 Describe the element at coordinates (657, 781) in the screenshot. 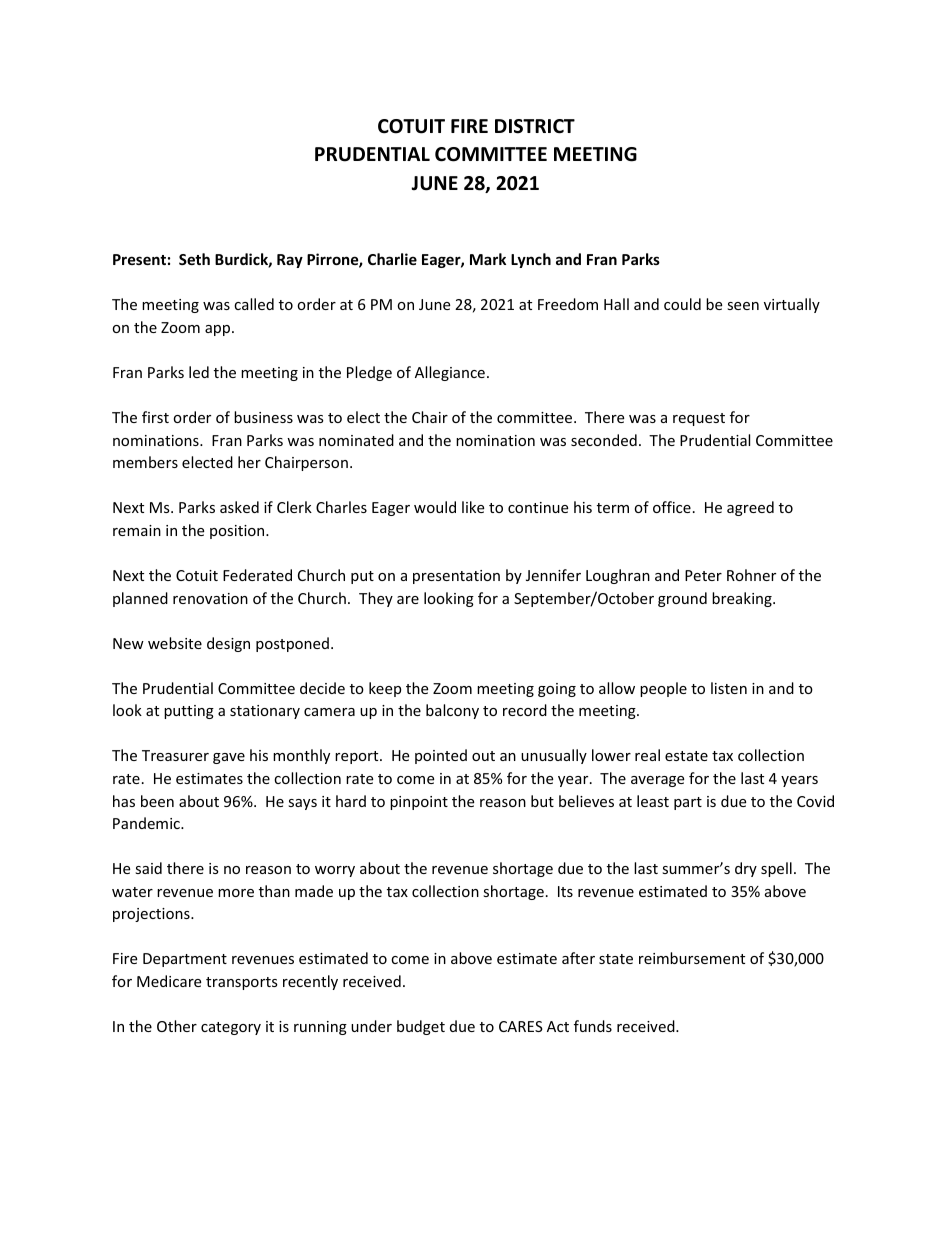

I see `average` at that location.
